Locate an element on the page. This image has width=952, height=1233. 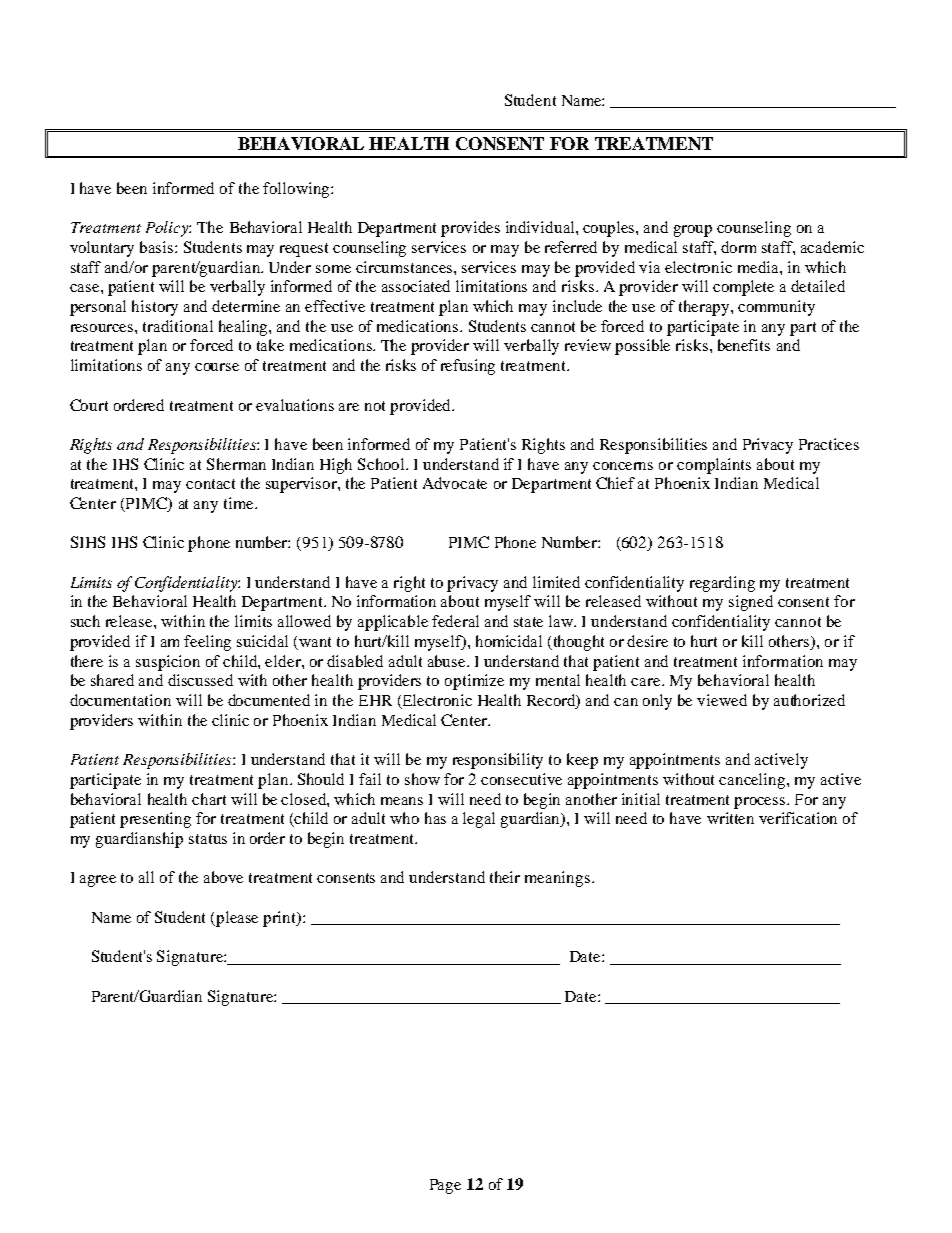
Page is located at coordinates (445, 1186).
